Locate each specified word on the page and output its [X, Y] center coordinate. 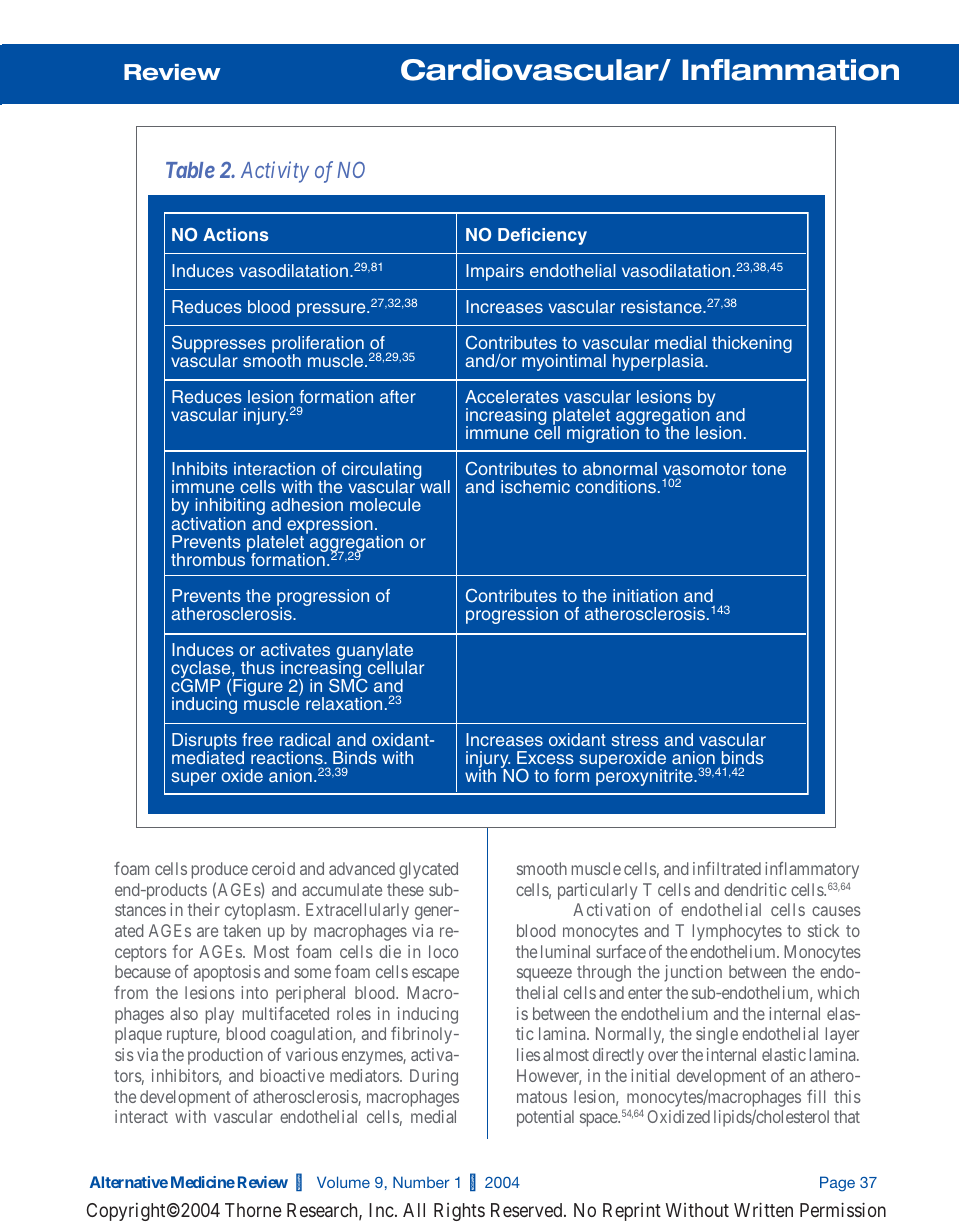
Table [190, 170]
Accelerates [512, 396]
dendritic [755, 889]
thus [258, 667]
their [204, 909]
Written [763, 1209]
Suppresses [219, 346]
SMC [348, 685]
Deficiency [542, 236]
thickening [752, 344]
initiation [645, 595]
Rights [459, 1212]
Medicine [203, 1182]
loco [443, 951]
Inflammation [790, 70]
